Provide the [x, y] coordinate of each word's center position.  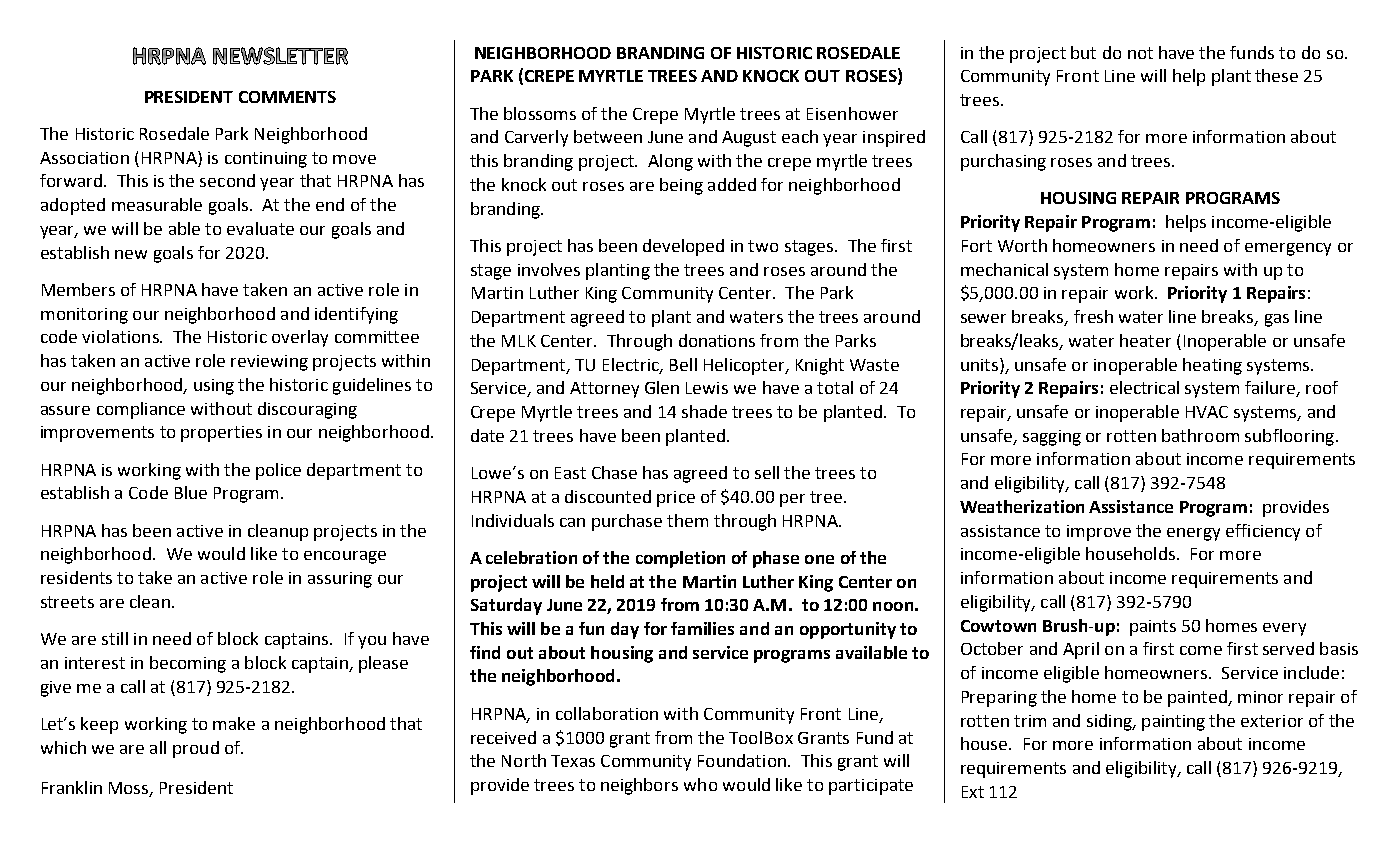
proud [196, 749]
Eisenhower [852, 113]
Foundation [742, 760]
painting [1173, 723]
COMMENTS [287, 97]
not [1140, 53]
